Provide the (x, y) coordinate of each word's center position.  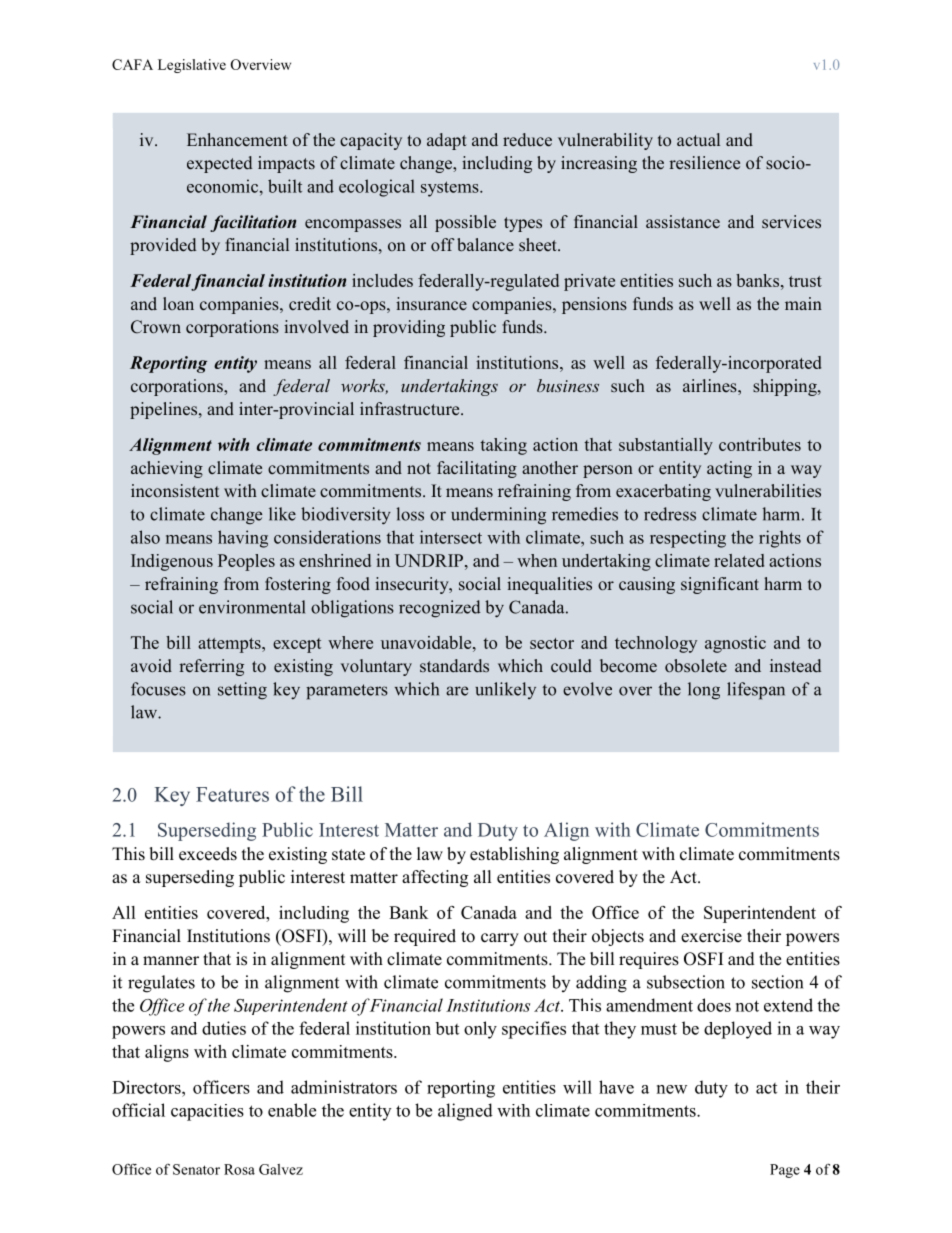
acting (729, 469)
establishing (514, 855)
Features (232, 794)
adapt (447, 141)
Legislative (192, 66)
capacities (207, 1112)
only (480, 1030)
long (704, 691)
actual (698, 139)
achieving (167, 469)
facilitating (477, 469)
